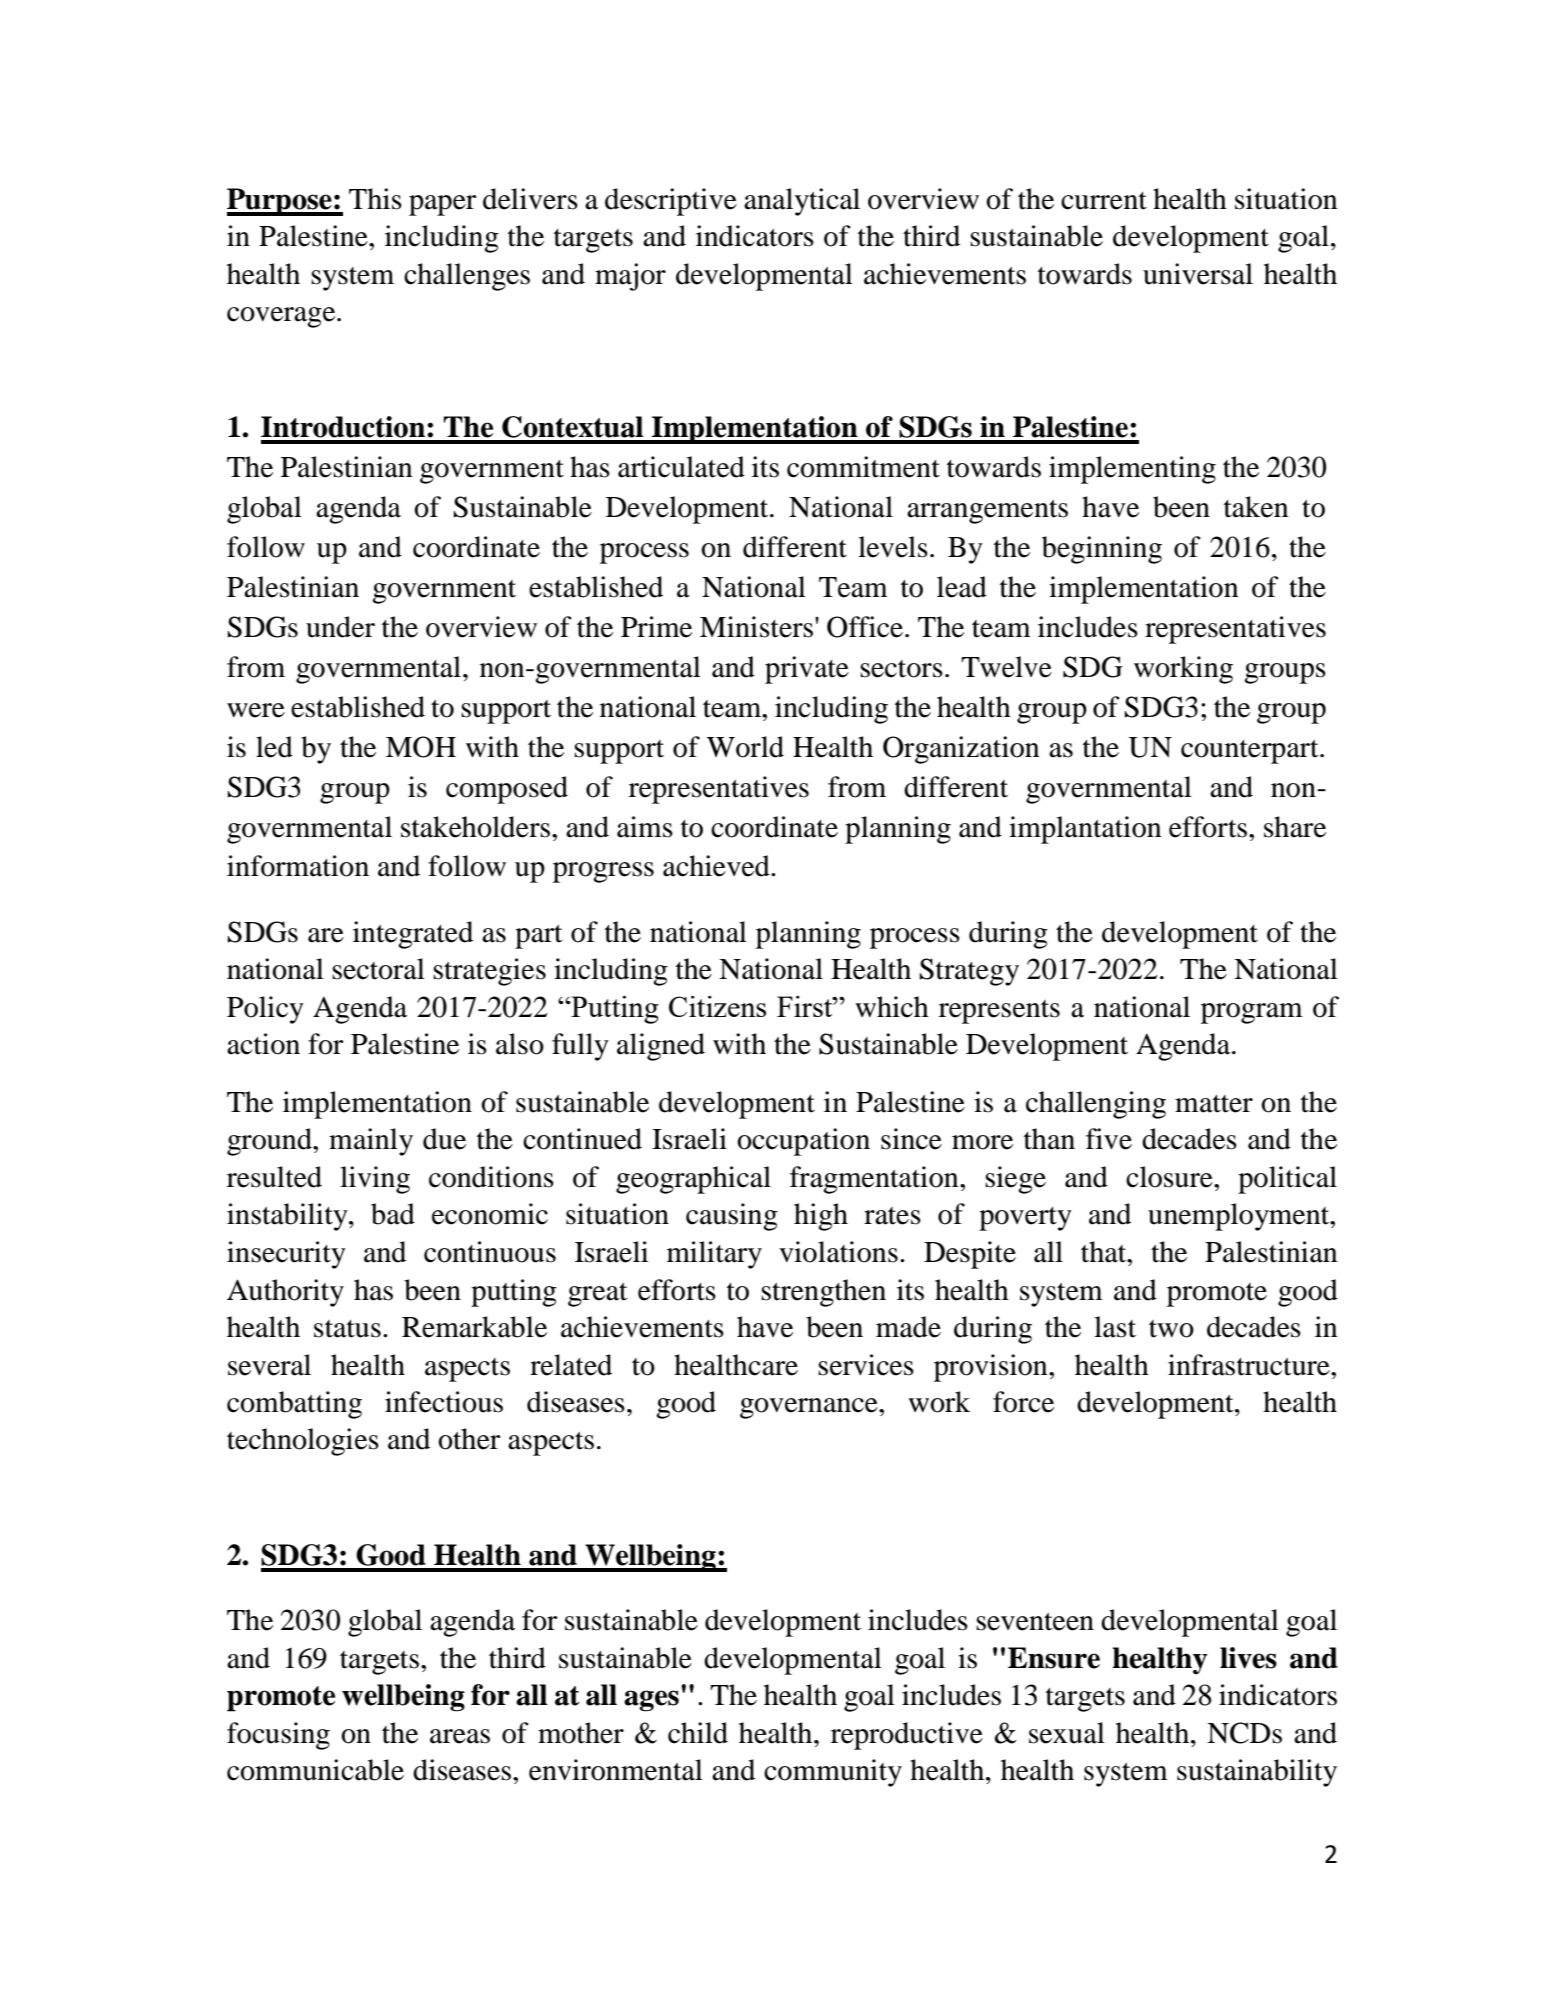 This screenshot has height=1995, width=1542. Describe the element at coordinates (378, 969) in the screenshot. I see `sectoral` at that location.
